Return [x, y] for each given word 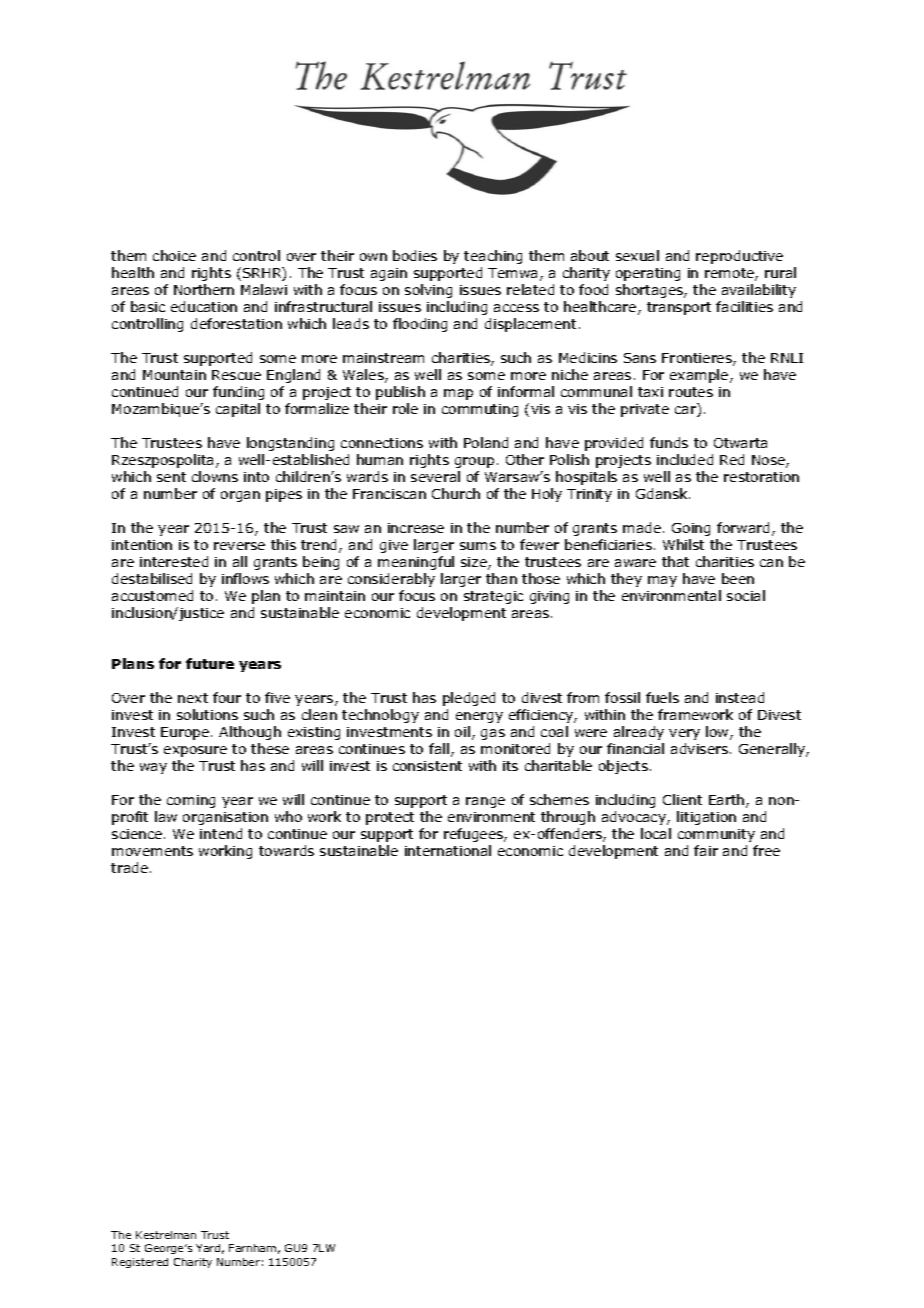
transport [679, 308]
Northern [204, 289]
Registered [140, 1263]
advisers [701, 748]
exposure [195, 751]
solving [428, 291]
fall [440, 750]
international [448, 850]
